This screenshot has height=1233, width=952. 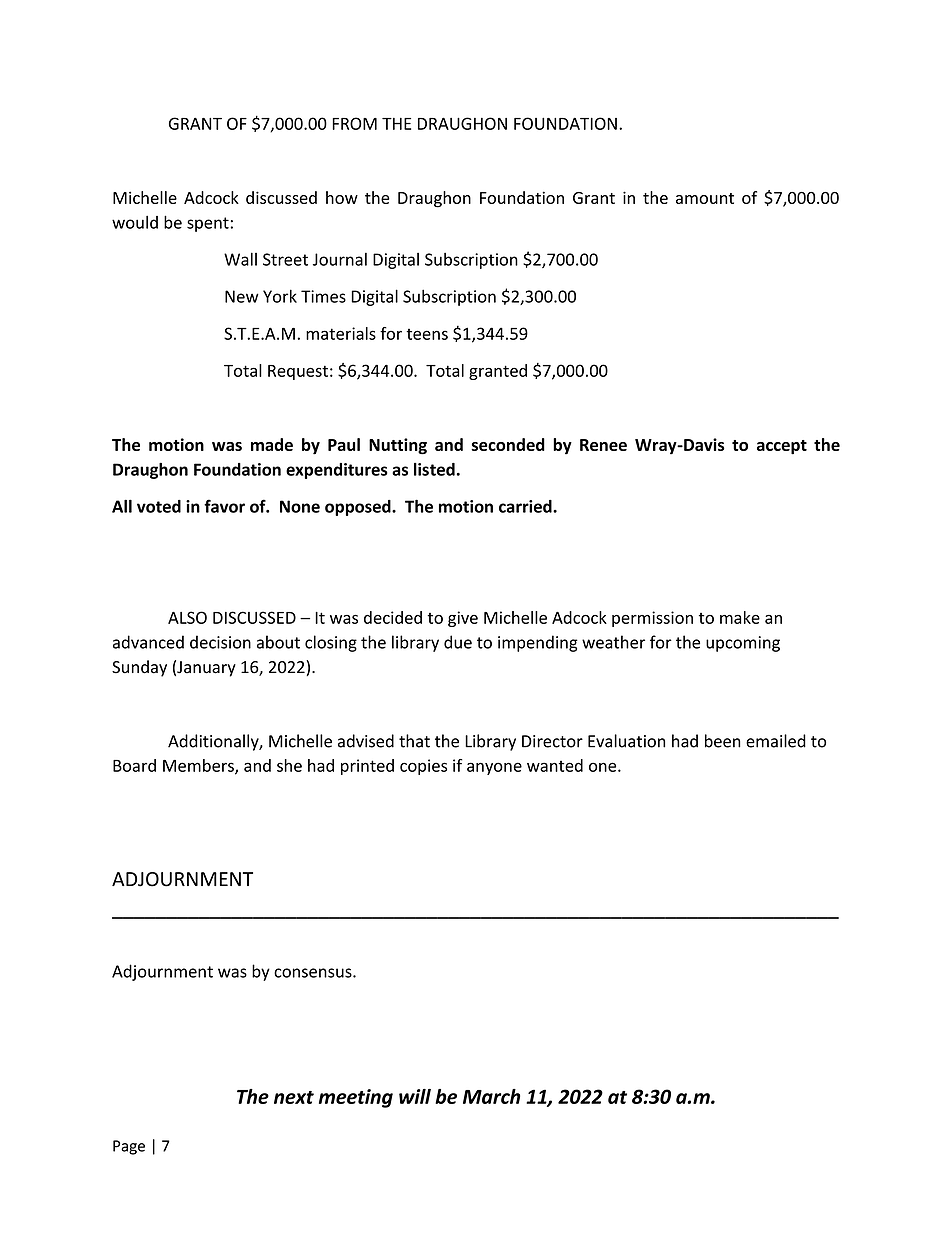 What do you see at coordinates (415, 1096) in the screenshot?
I see `will` at bounding box center [415, 1096].
